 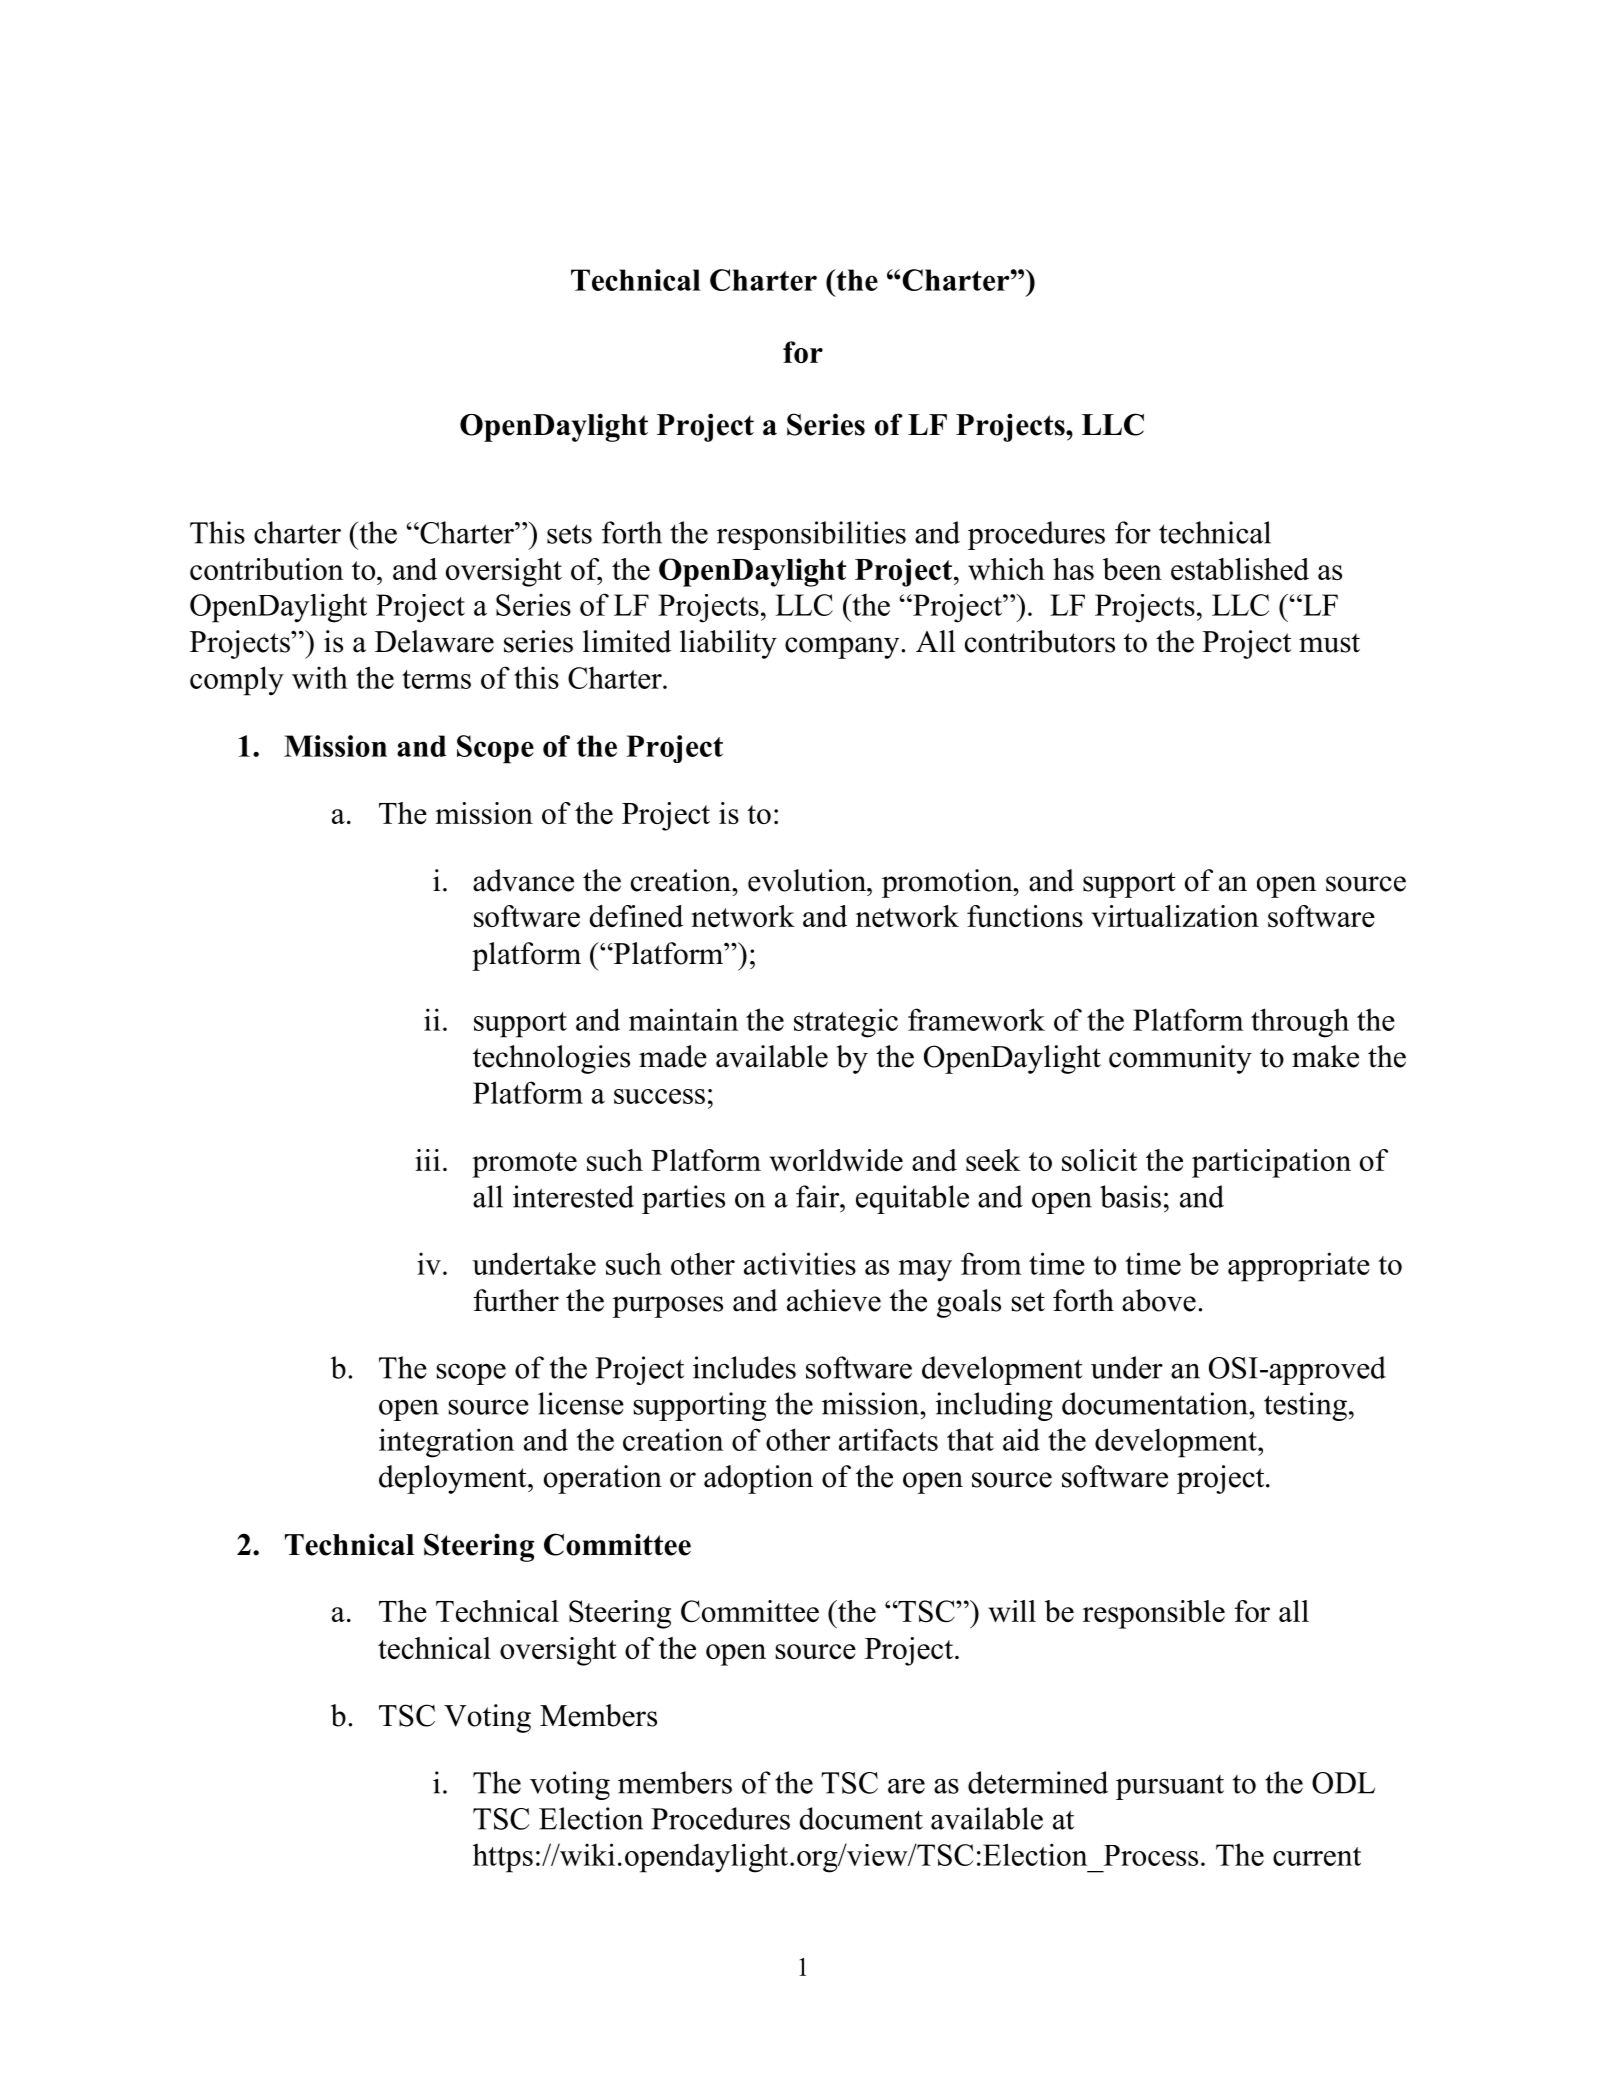 I want to click on advance, so click(x=523, y=880).
